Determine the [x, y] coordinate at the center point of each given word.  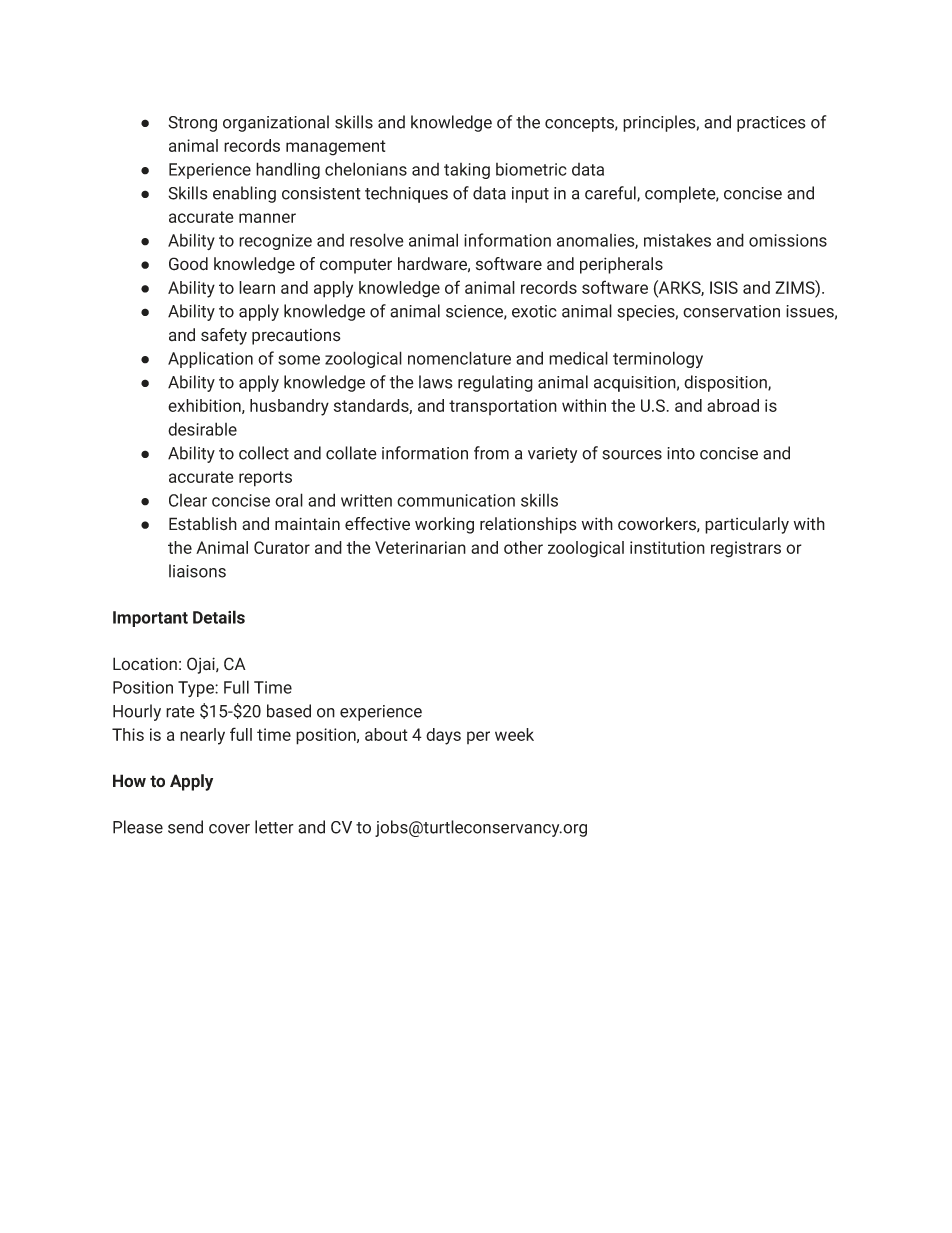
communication [456, 500]
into [681, 453]
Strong [192, 124]
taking [467, 171]
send [185, 827]
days [443, 736]
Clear [188, 500]
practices [771, 124]
